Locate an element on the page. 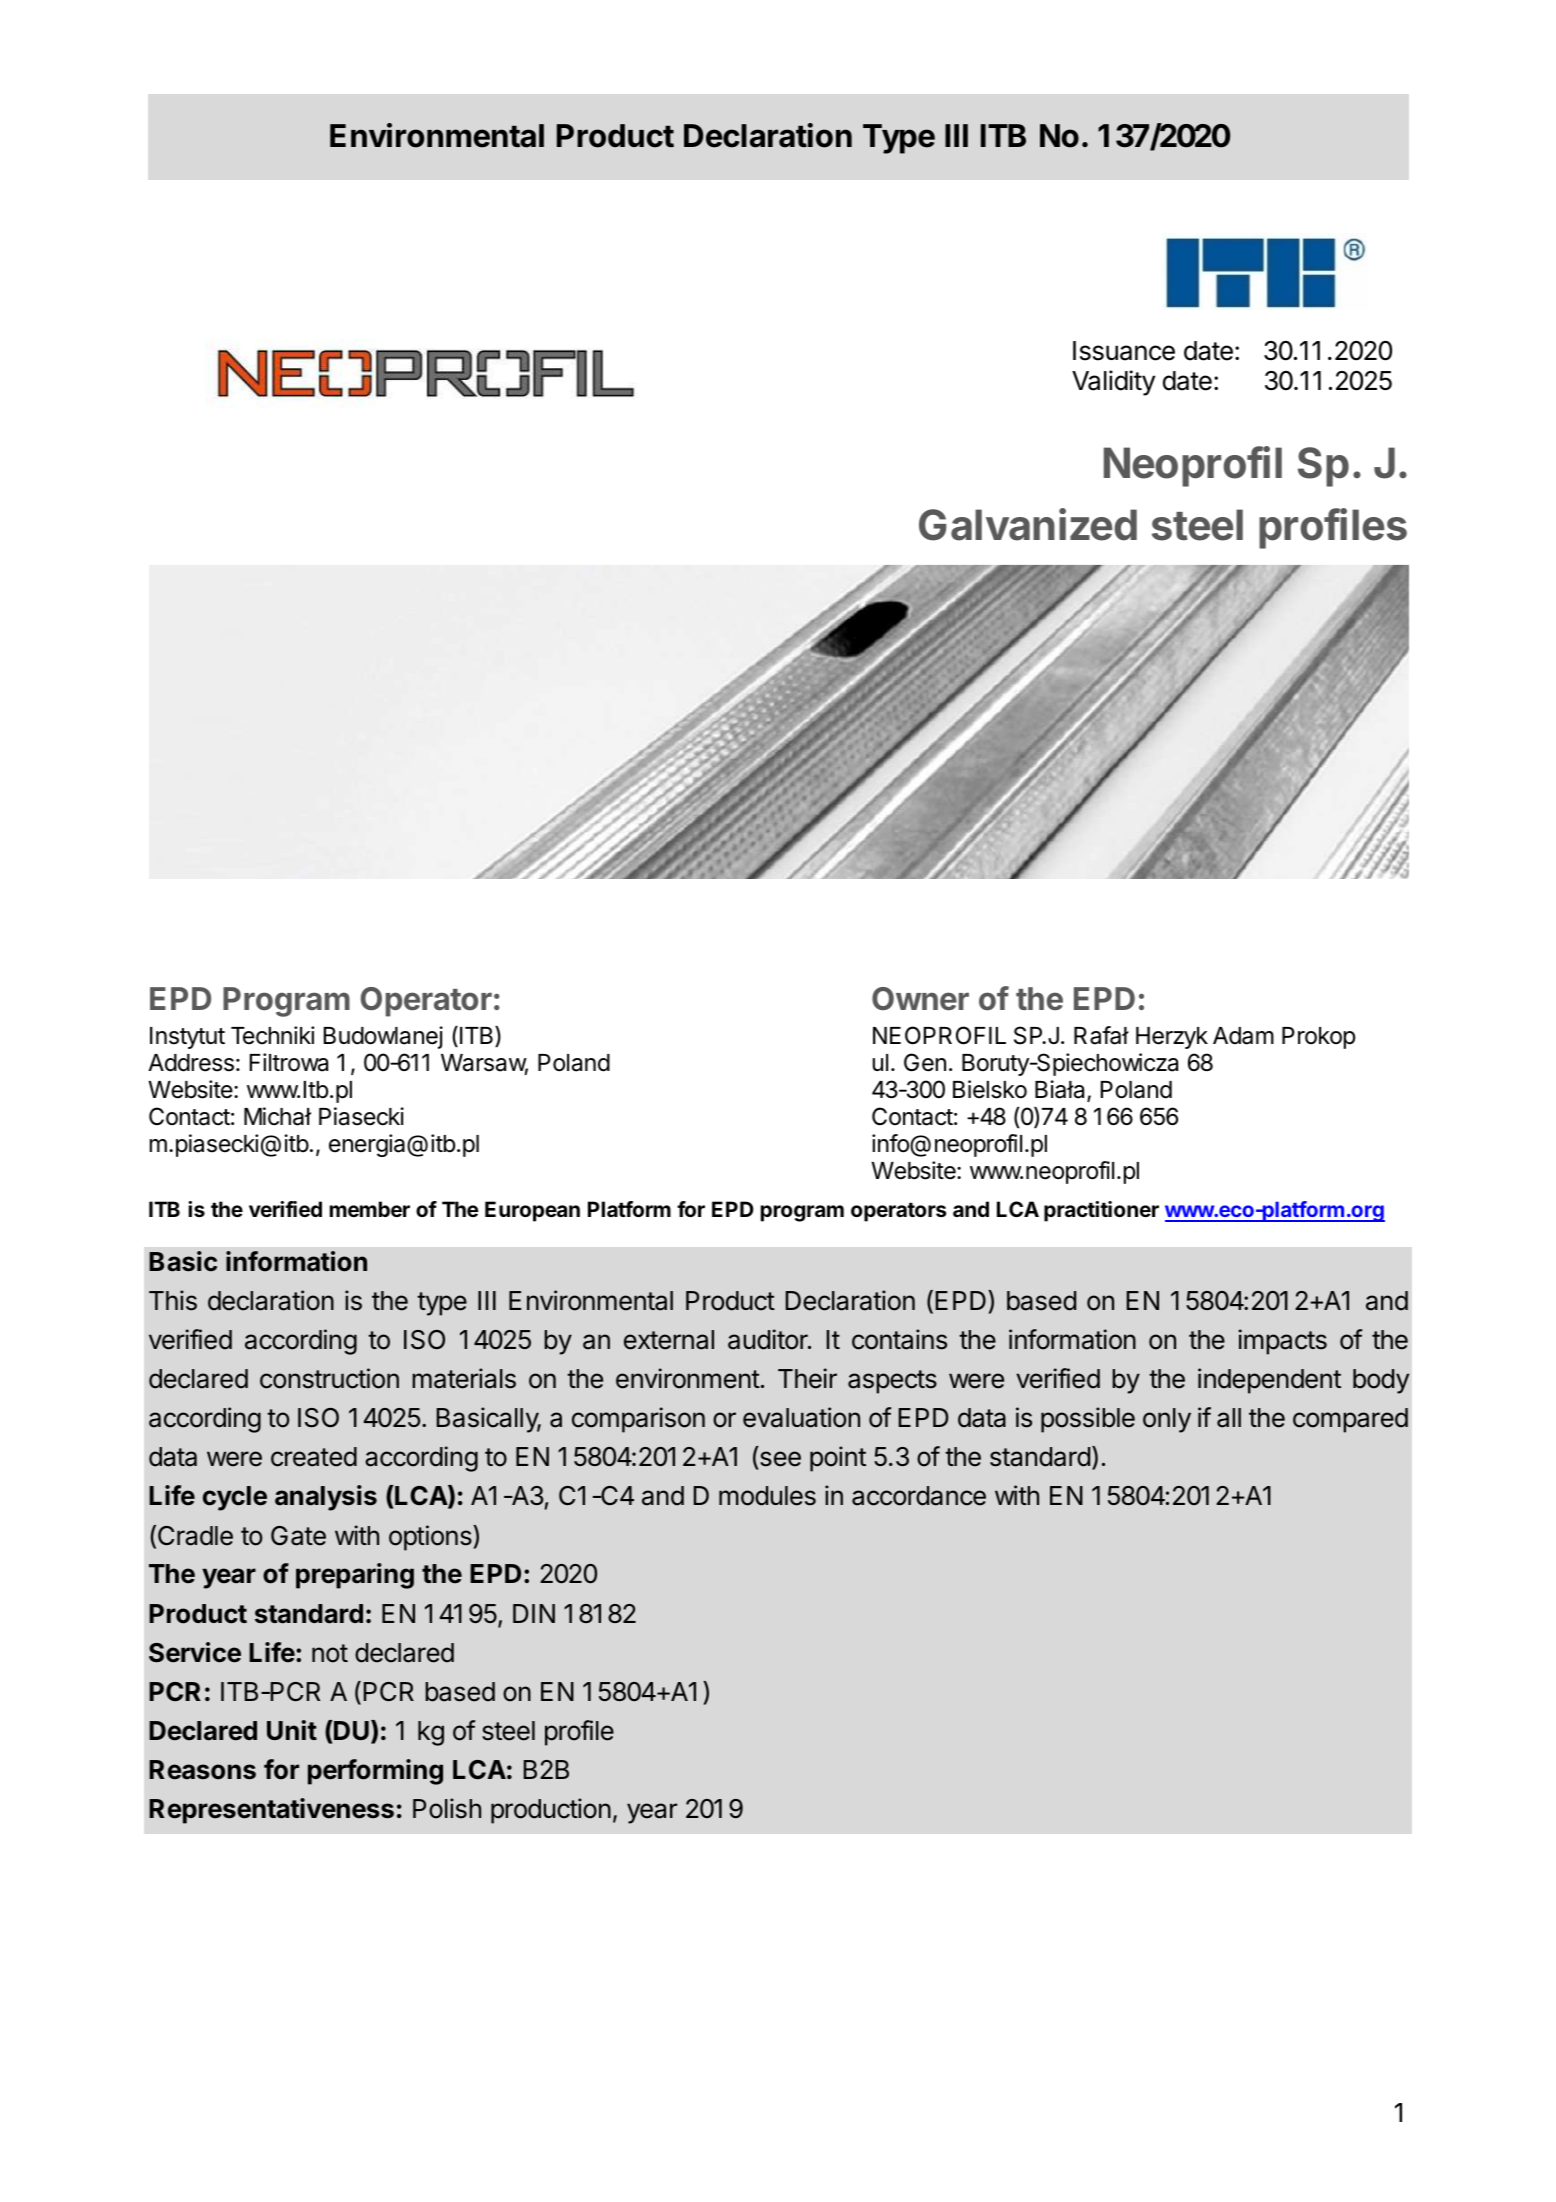  Adam is located at coordinates (1243, 1036).
